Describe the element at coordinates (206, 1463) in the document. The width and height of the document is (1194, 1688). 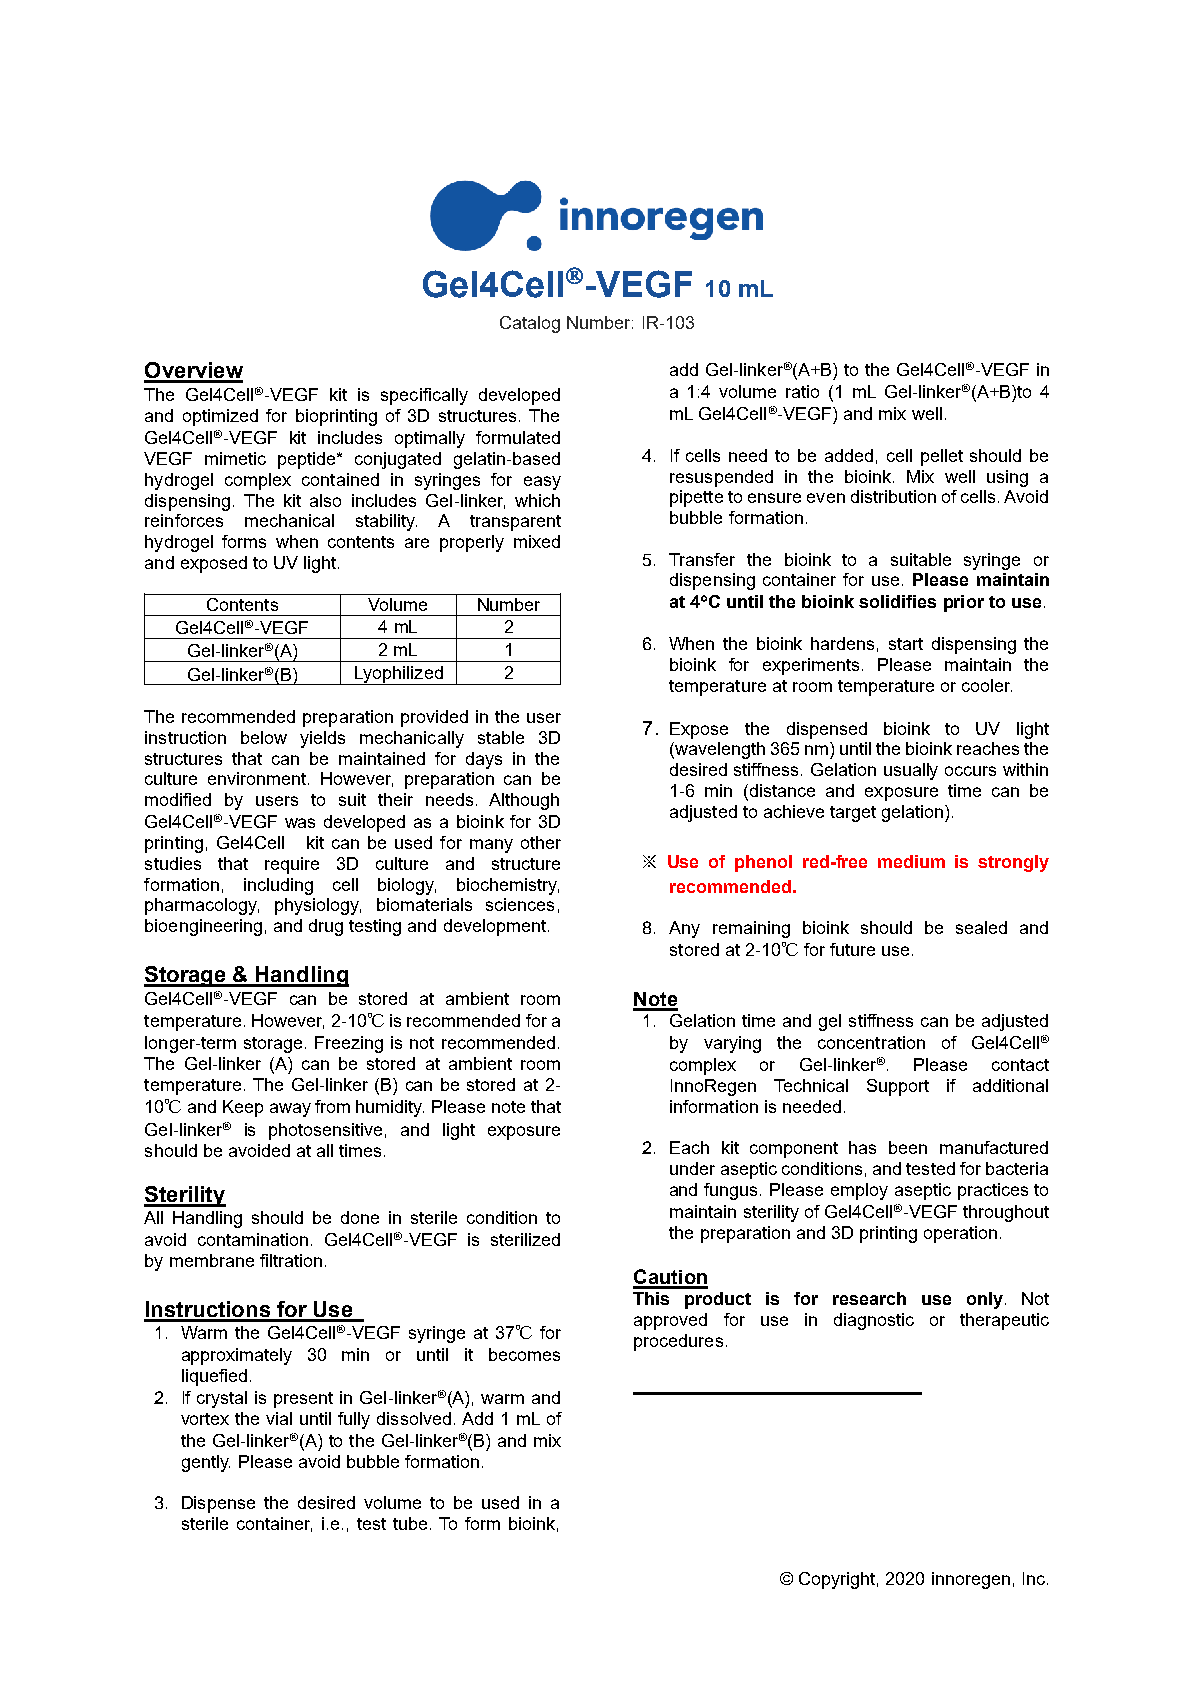
I see `gently` at that location.
